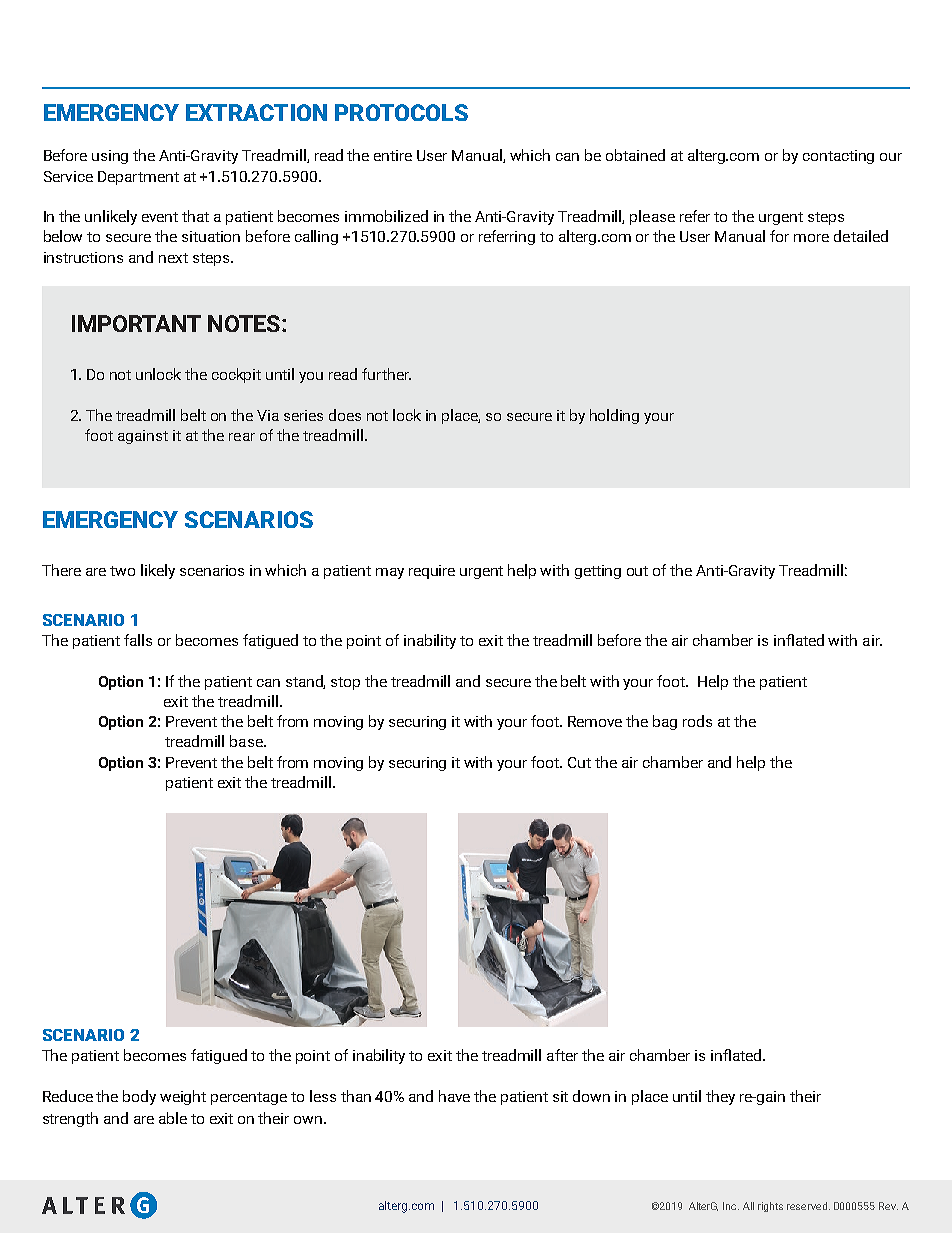 This screenshot has height=1233, width=952. Describe the element at coordinates (697, 721) in the screenshot. I see `rods` at that location.
